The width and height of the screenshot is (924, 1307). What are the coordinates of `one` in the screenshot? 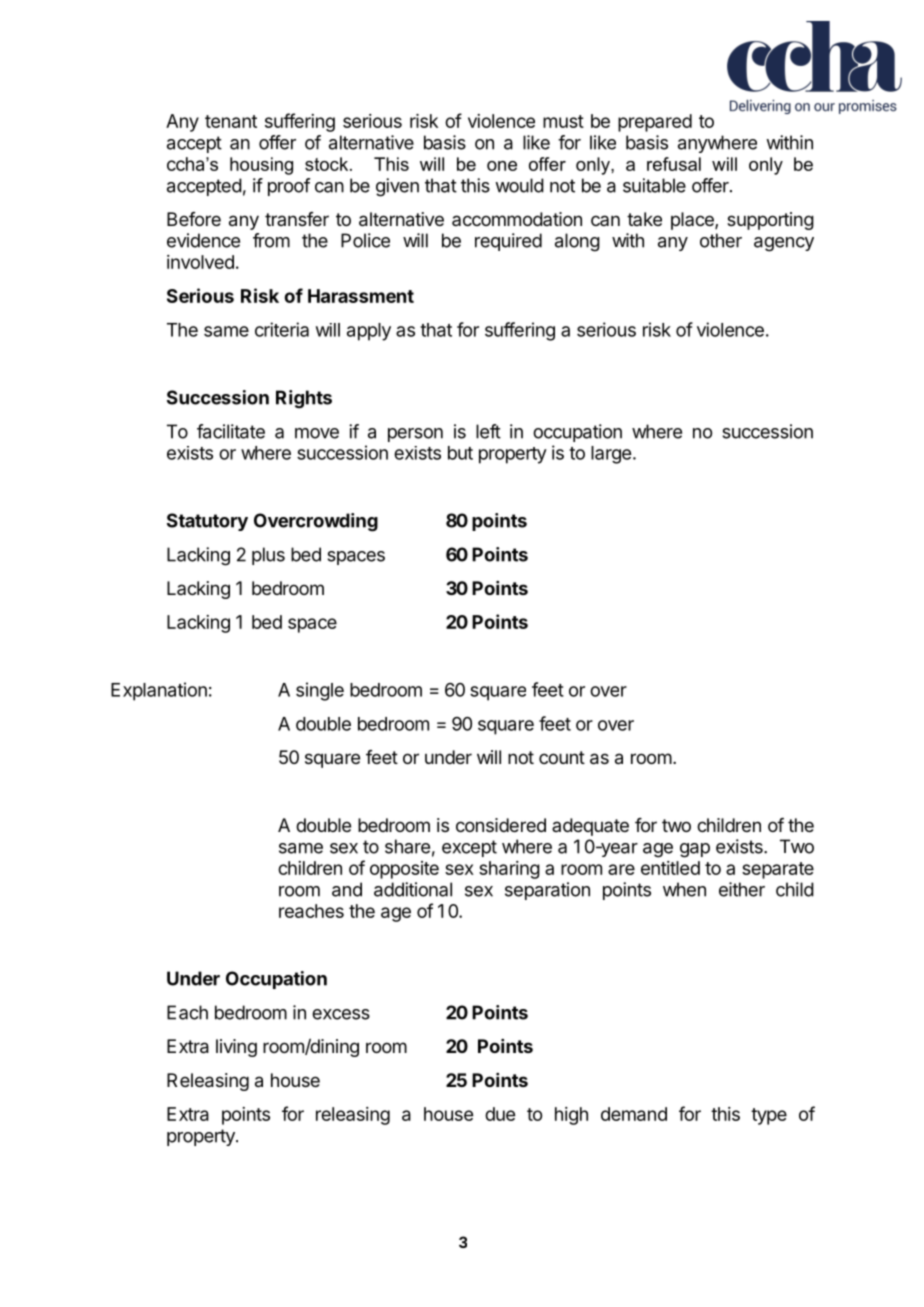 It's located at (502, 166).
